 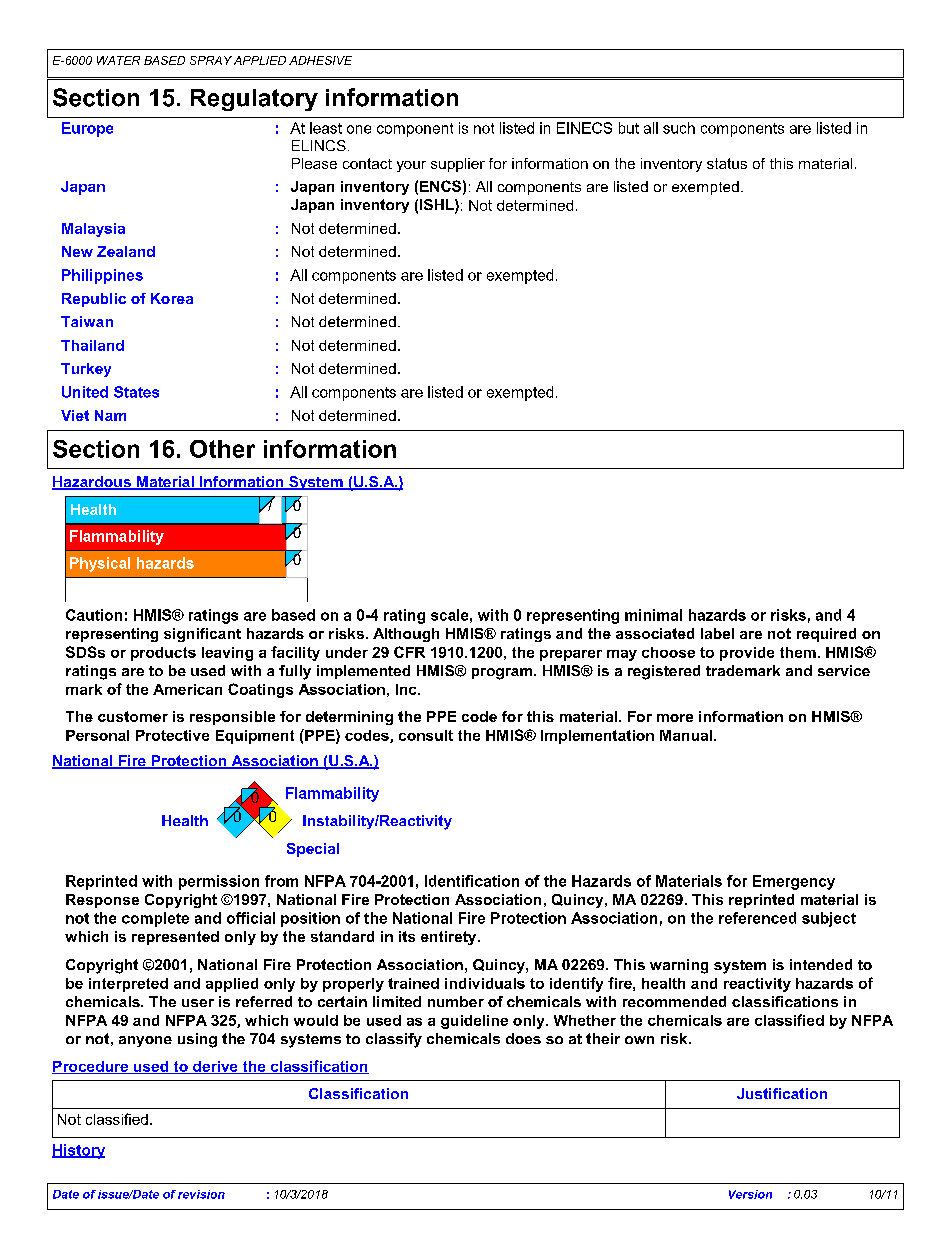 What do you see at coordinates (750, 1194) in the document?
I see `Version` at bounding box center [750, 1194].
